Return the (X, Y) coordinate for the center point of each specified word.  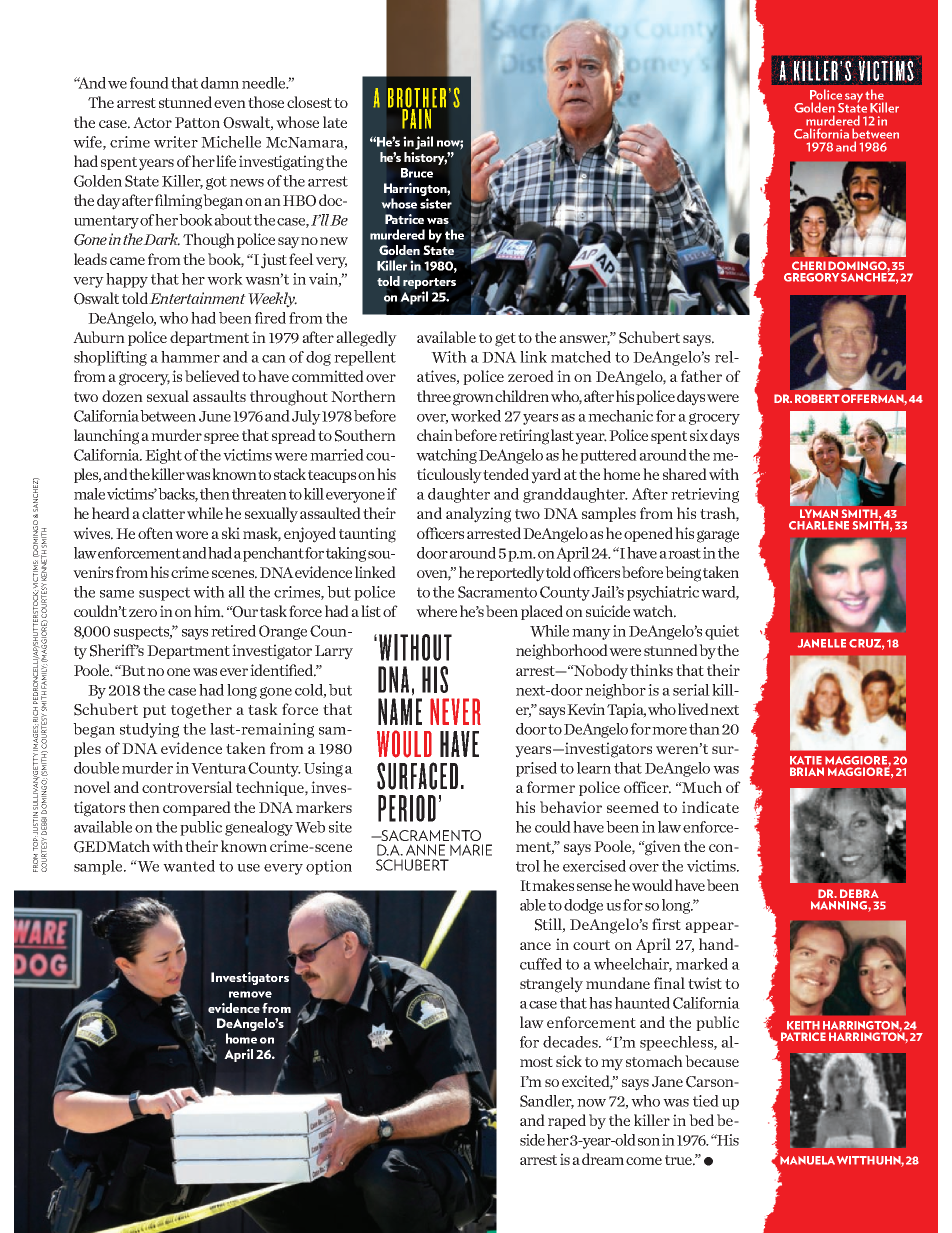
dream (603, 1159)
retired (233, 631)
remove (250, 994)
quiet (722, 632)
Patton (197, 122)
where (436, 611)
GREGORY (811, 277)
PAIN (417, 118)
